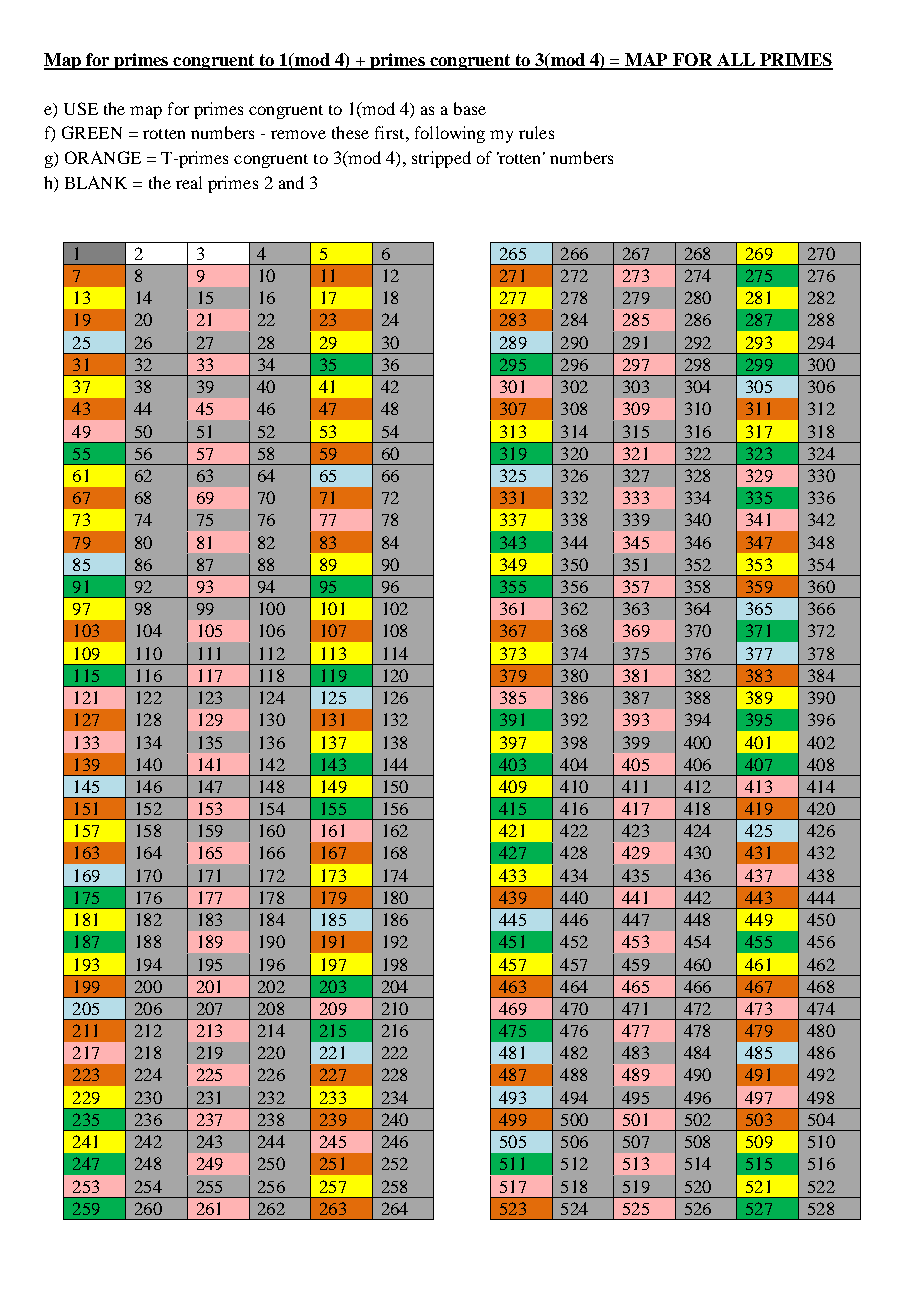  I want to click on remove, so click(298, 134).
